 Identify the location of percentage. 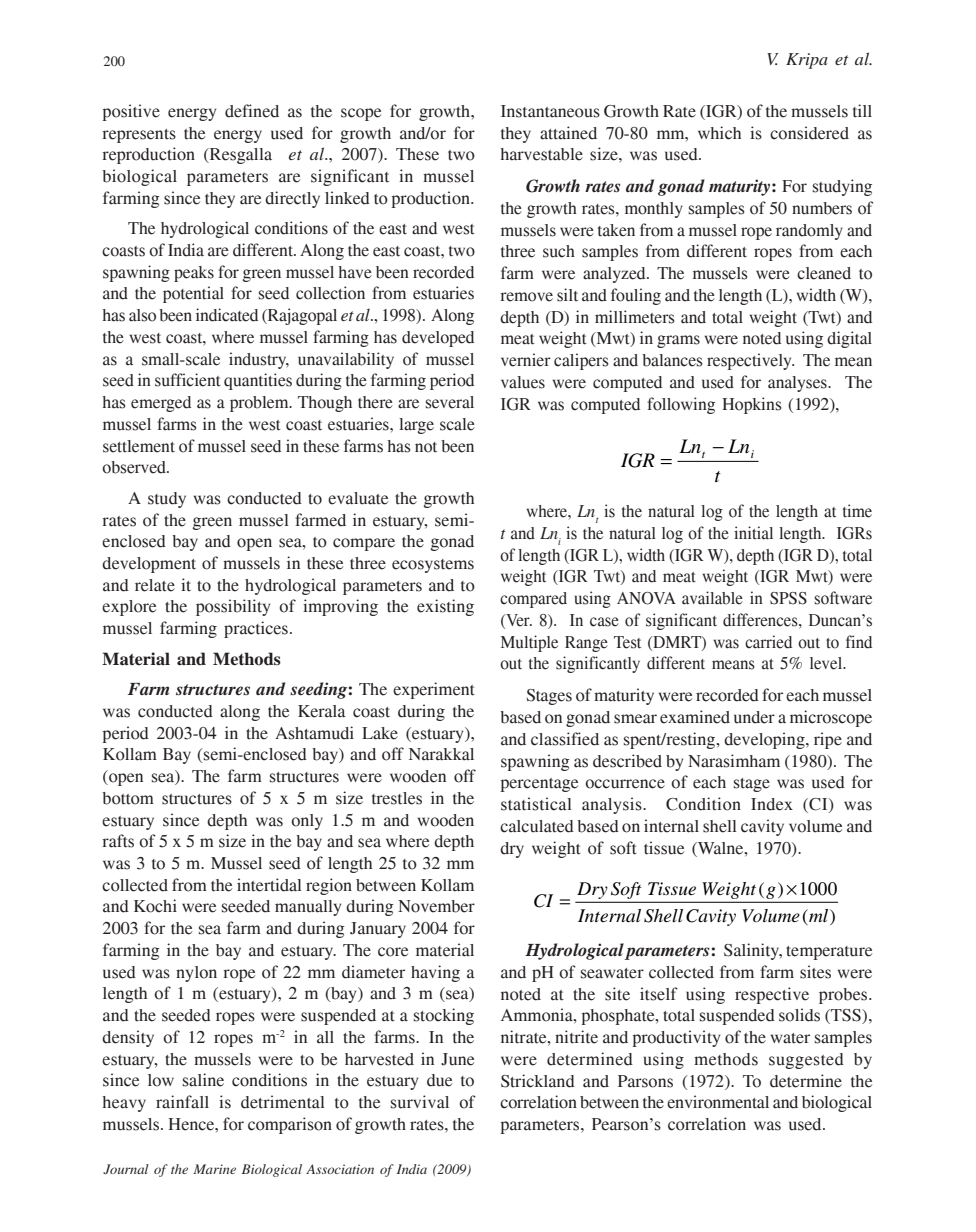
(539, 785).
